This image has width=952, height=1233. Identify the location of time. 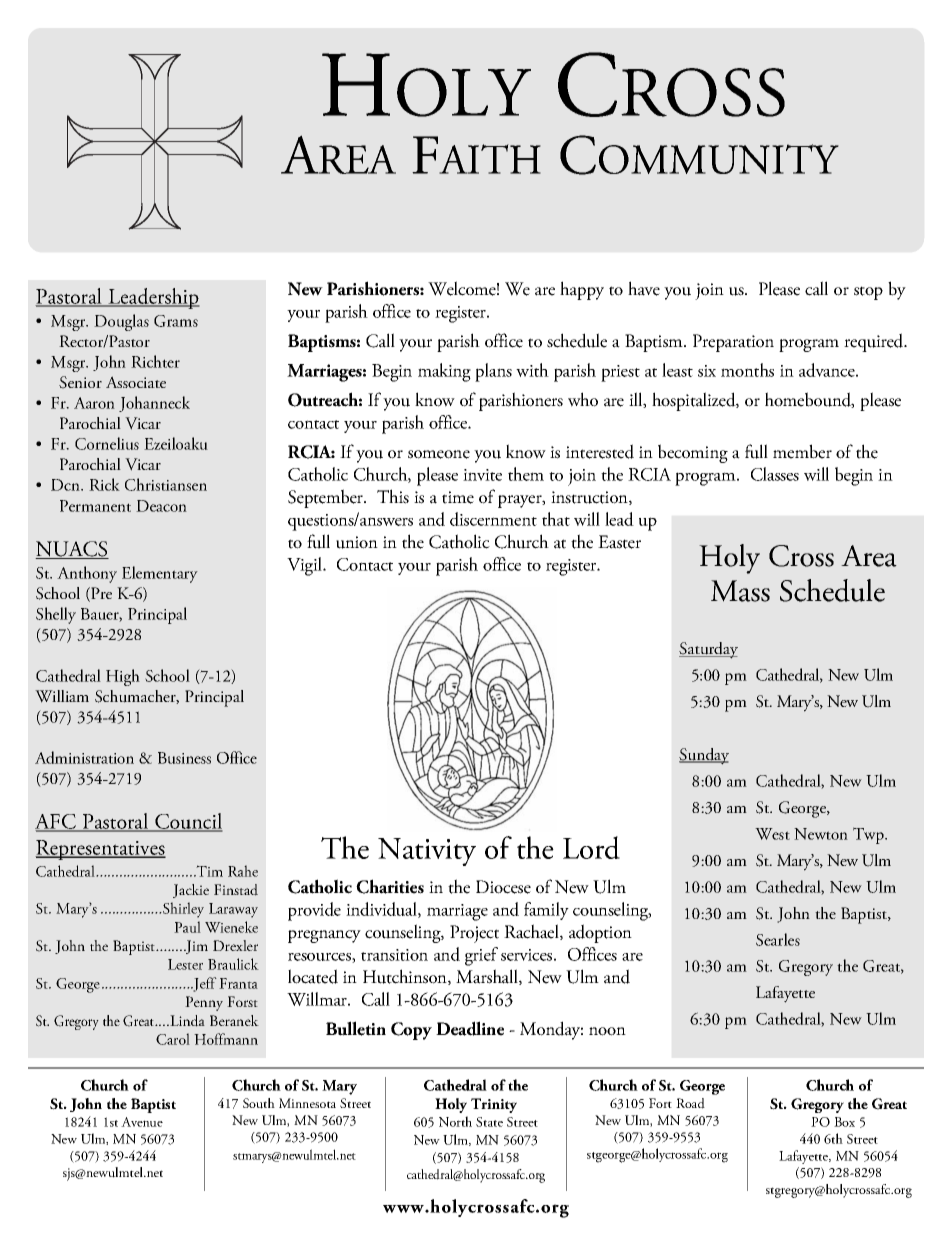
(458, 497).
